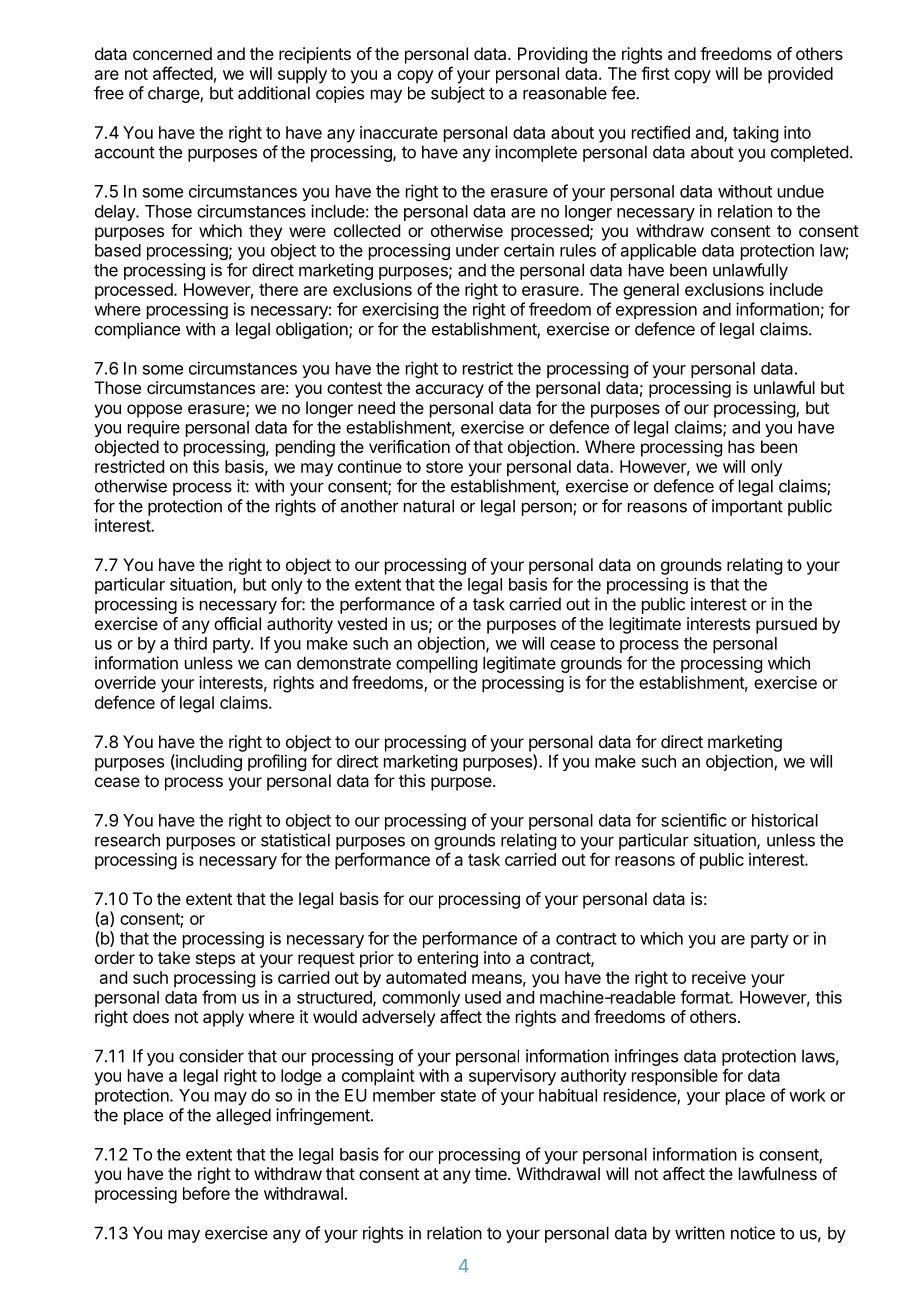 The height and width of the document is (1308, 924). Describe the element at coordinates (436, 664) in the document. I see `compelling` at that location.
